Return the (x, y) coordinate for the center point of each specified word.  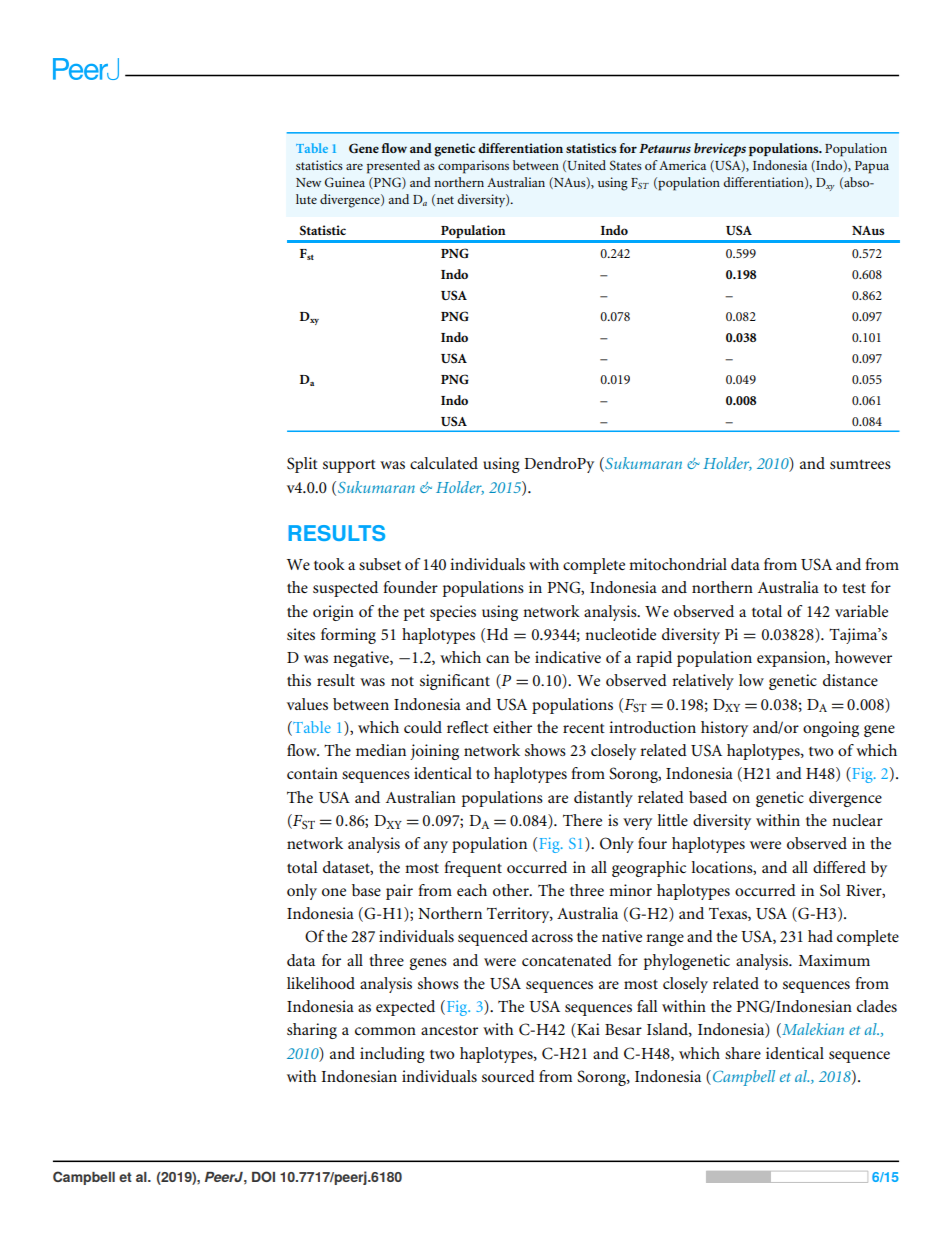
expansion (792, 659)
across (552, 938)
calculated (444, 463)
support (349, 466)
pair (399, 892)
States (626, 165)
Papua (872, 167)
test (854, 588)
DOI (263, 1176)
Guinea (345, 182)
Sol (830, 890)
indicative (568, 657)
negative (362, 659)
